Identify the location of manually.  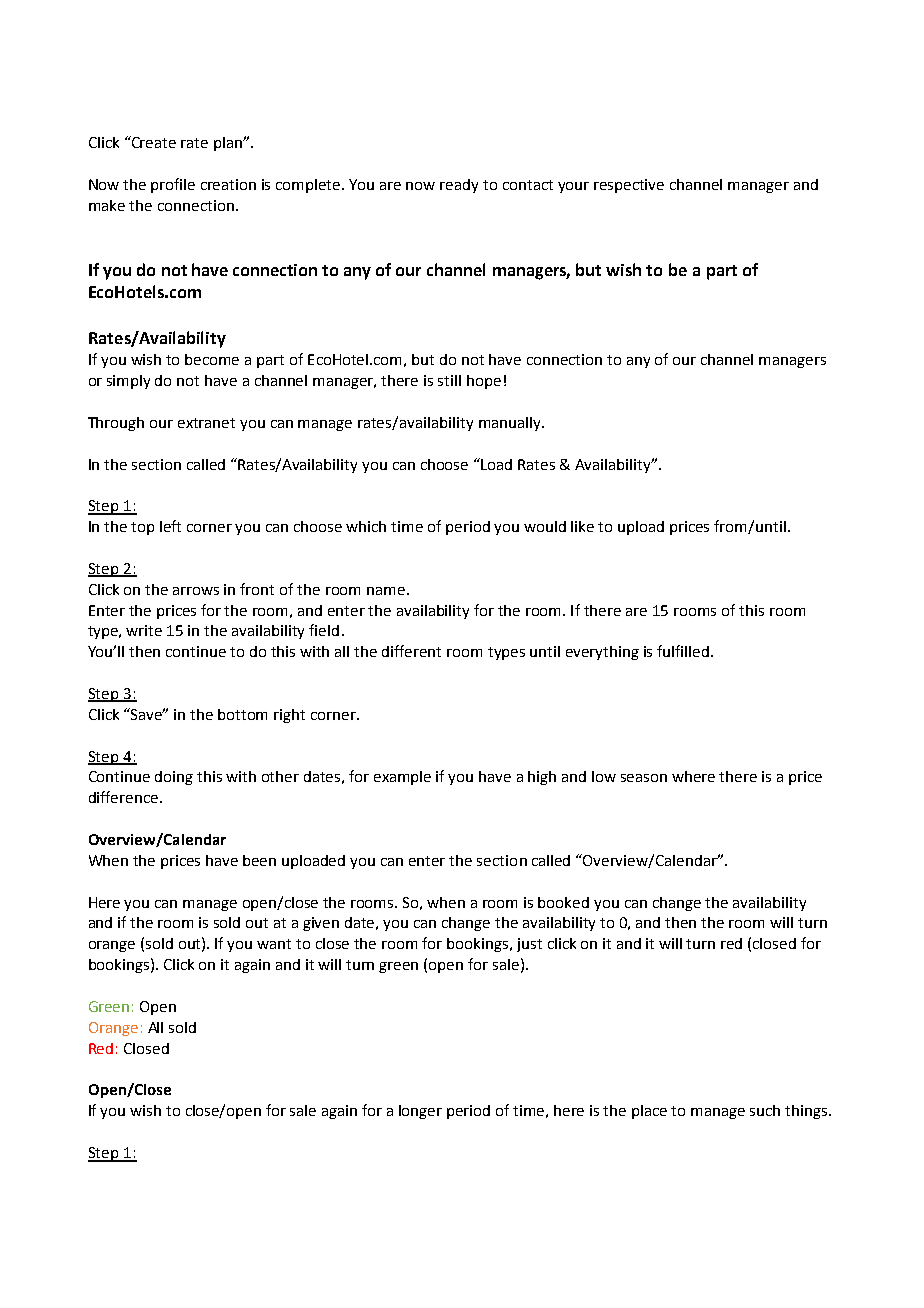
(511, 424).
